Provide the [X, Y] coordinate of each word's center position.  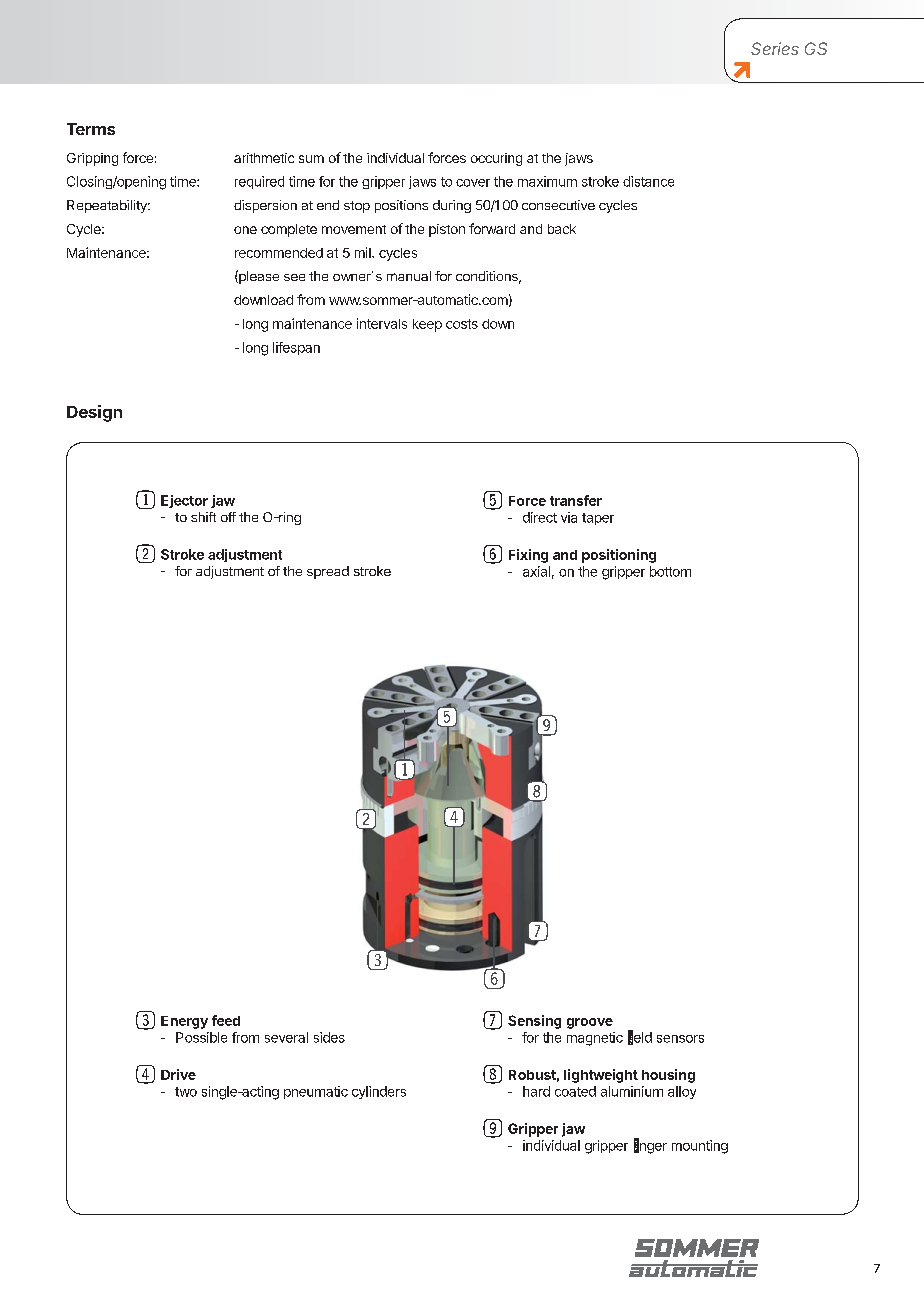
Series [775, 48]
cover [473, 183]
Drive [178, 1074]
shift [203, 517]
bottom [670, 571]
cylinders [379, 1092]
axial [536, 571]
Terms [91, 129]
